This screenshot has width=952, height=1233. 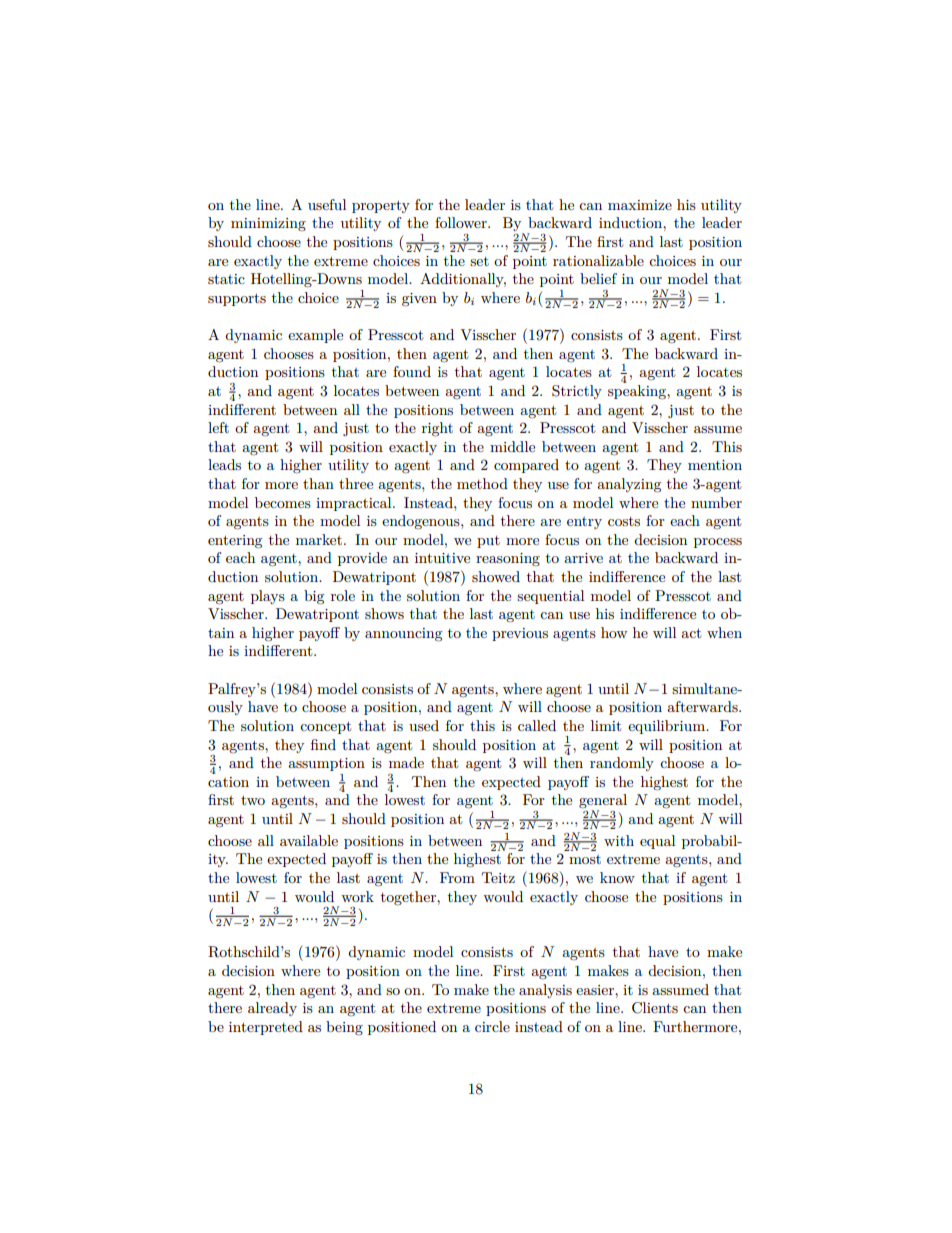 What do you see at coordinates (462, 222) in the screenshot?
I see `follower` at bounding box center [462, 222].
